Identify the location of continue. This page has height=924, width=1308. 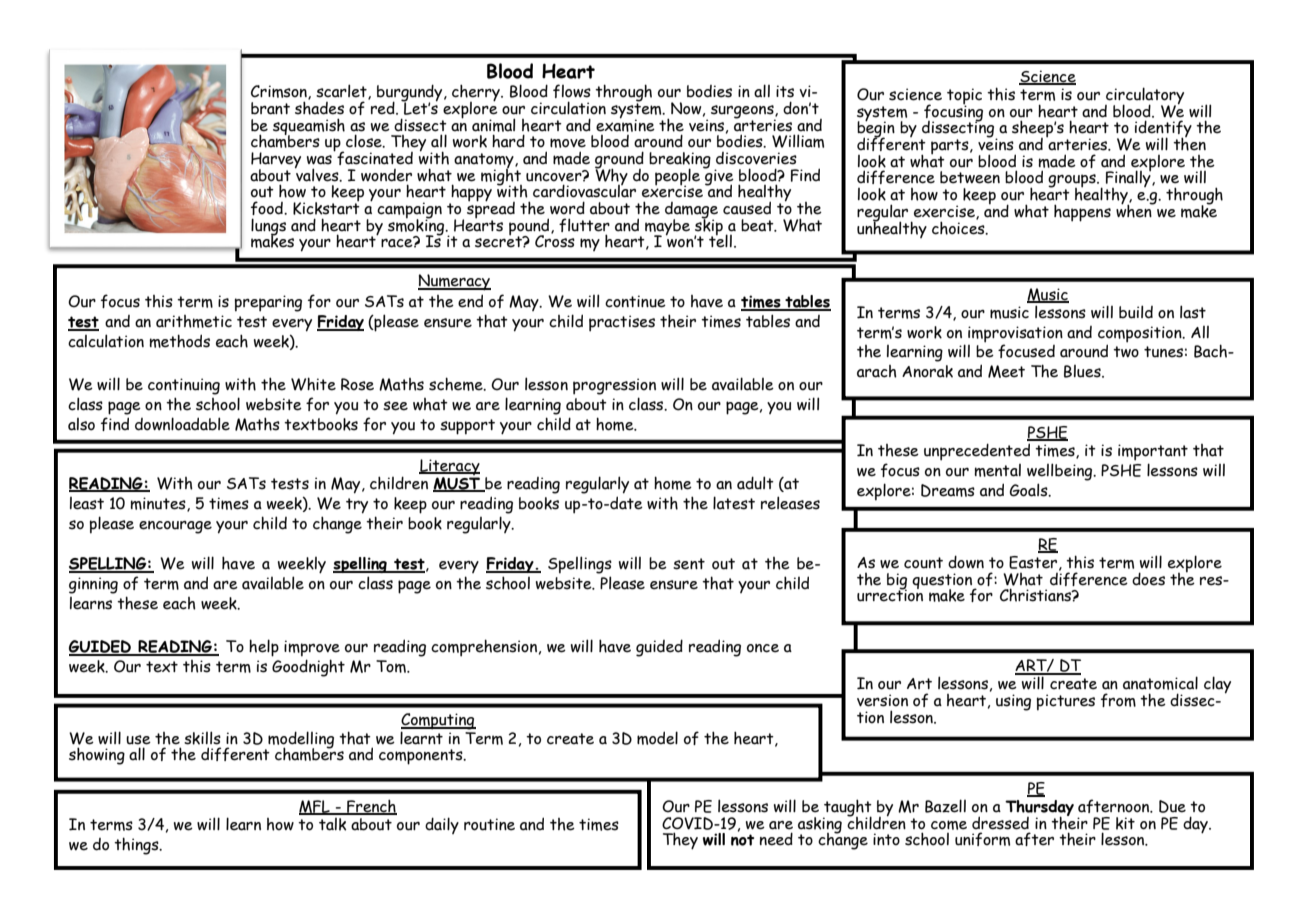
(635, 301).
